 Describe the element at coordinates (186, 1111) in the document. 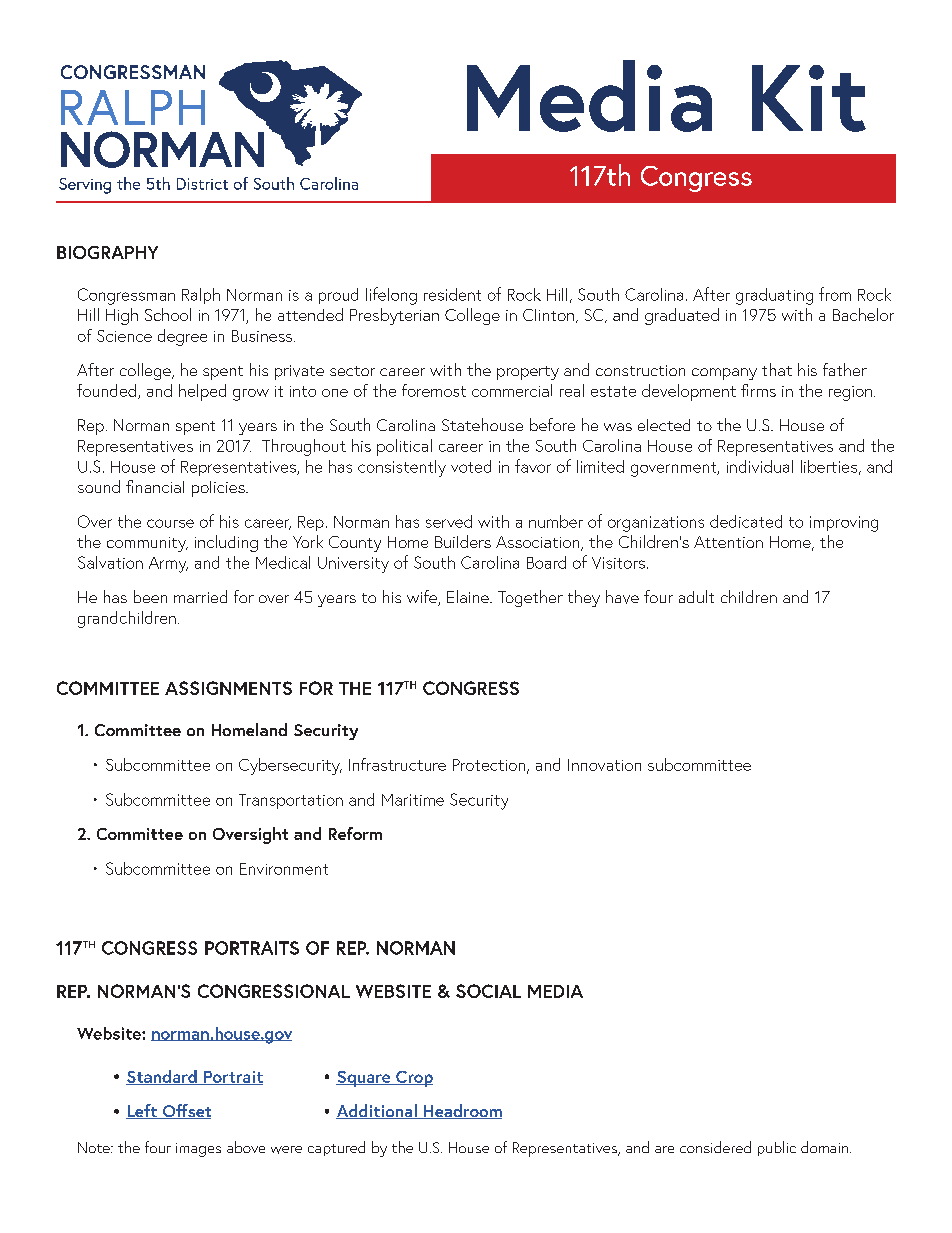

I see `Offset` at that location.
